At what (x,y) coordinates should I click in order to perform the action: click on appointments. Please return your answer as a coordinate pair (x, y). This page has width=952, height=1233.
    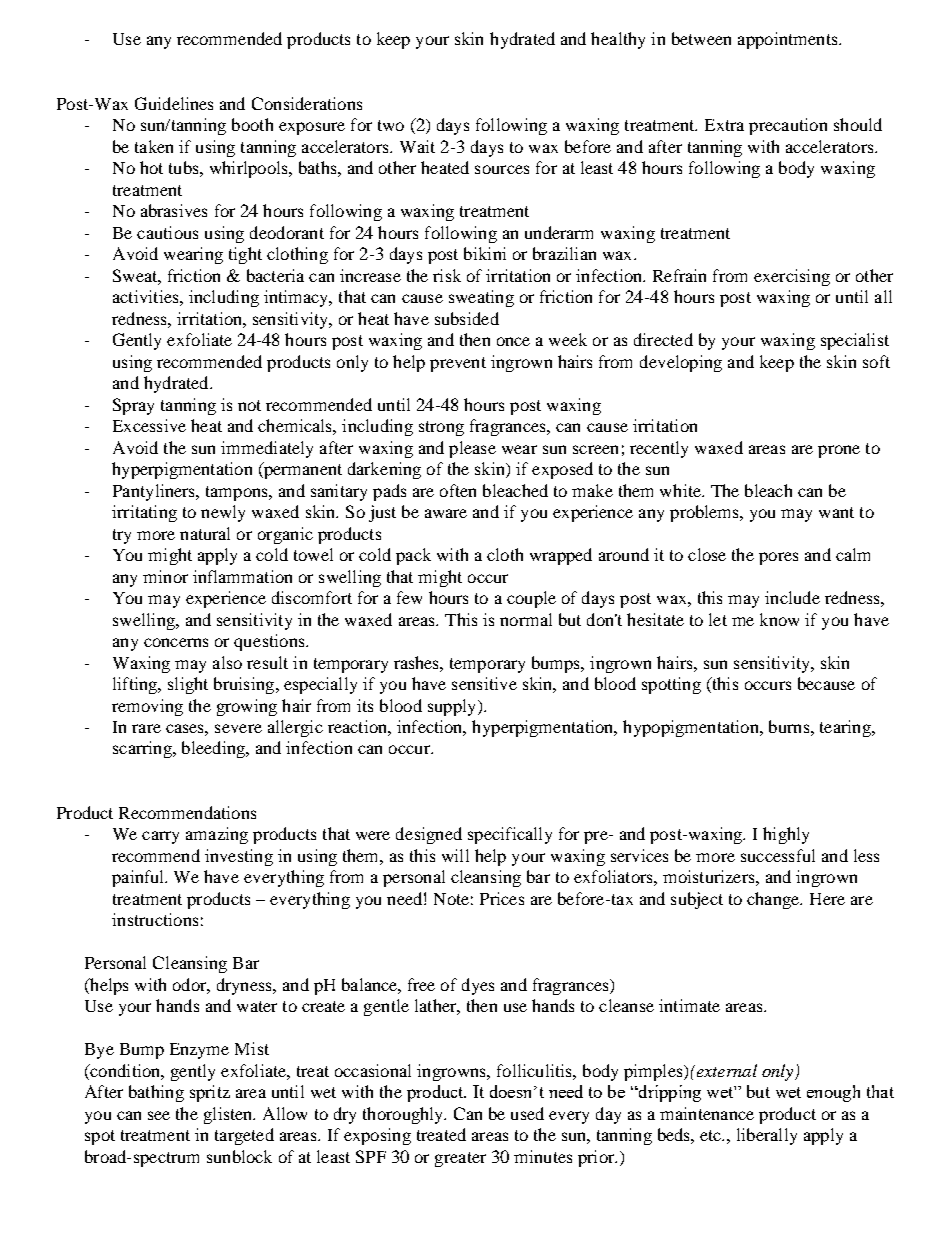
    Looking at the image, I should click on (789, 40).
